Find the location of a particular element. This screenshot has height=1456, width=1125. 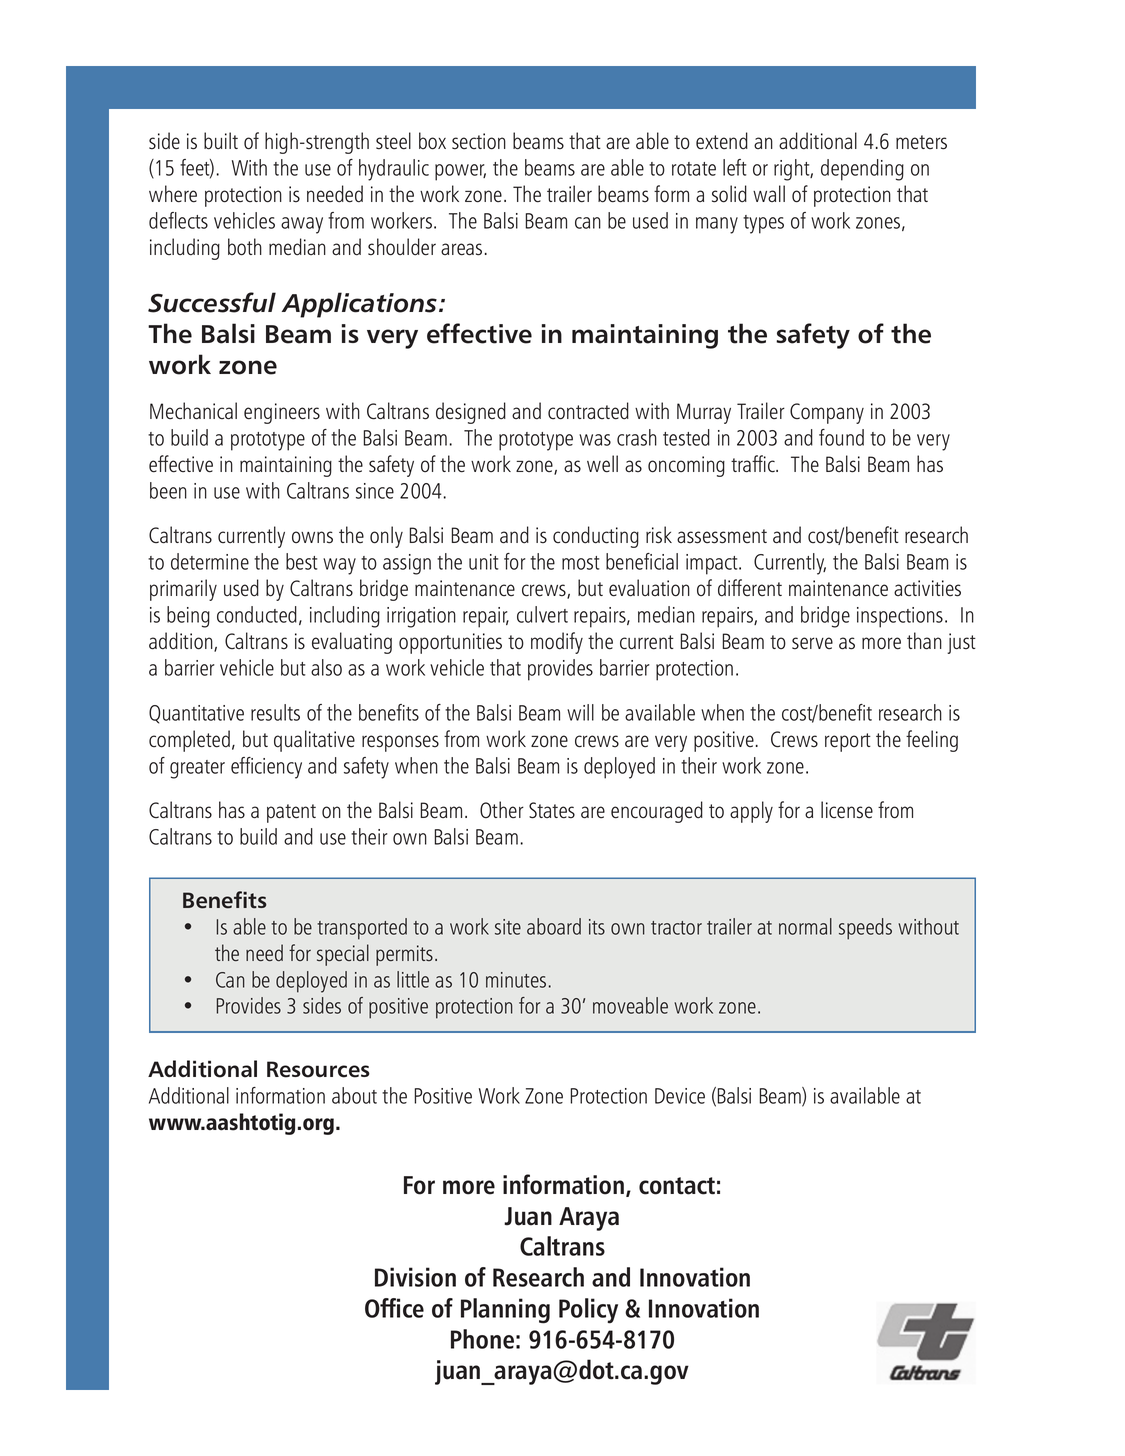

contact is located at coordinates (677, 1186).
